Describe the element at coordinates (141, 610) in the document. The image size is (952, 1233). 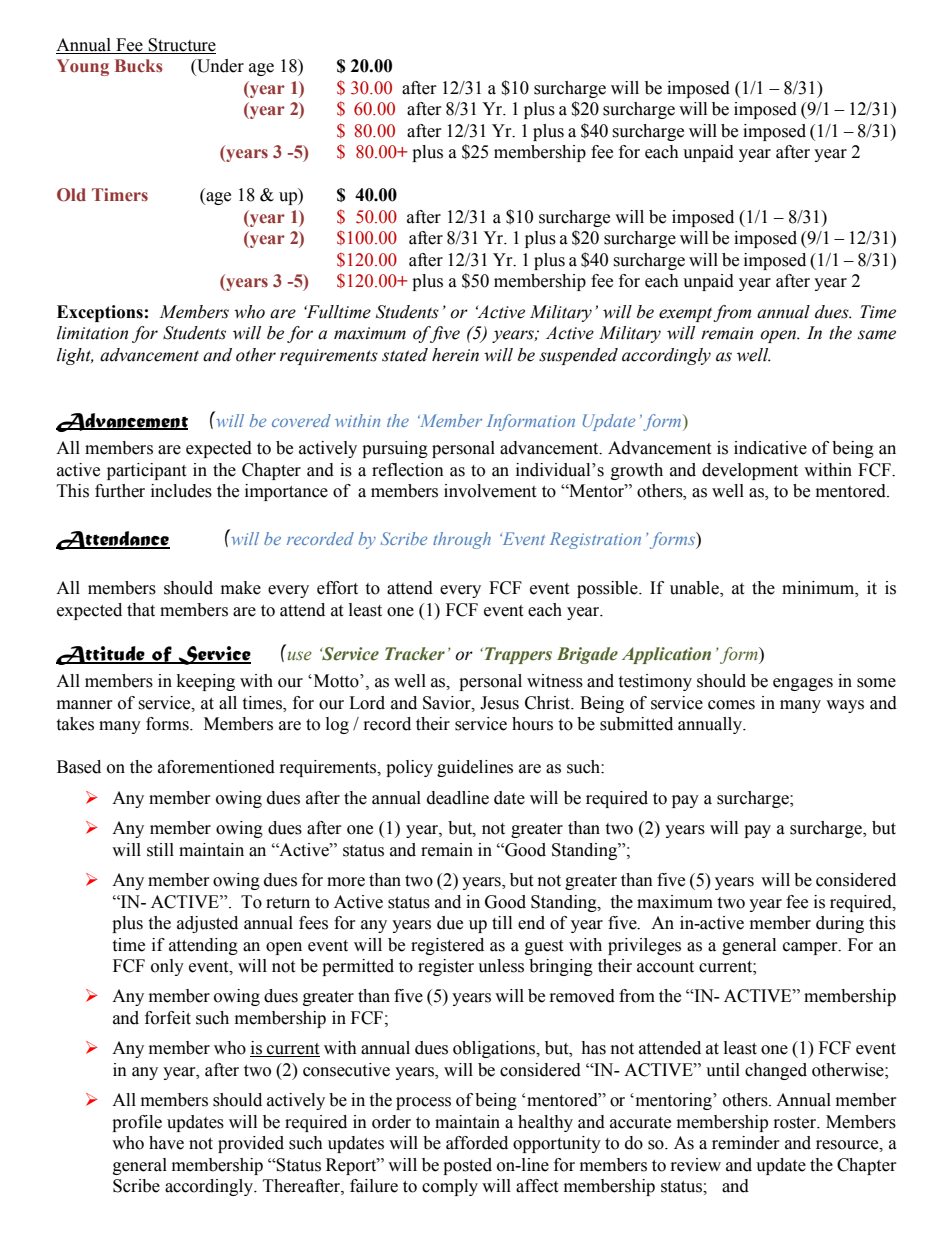
I see `that` at that location.
